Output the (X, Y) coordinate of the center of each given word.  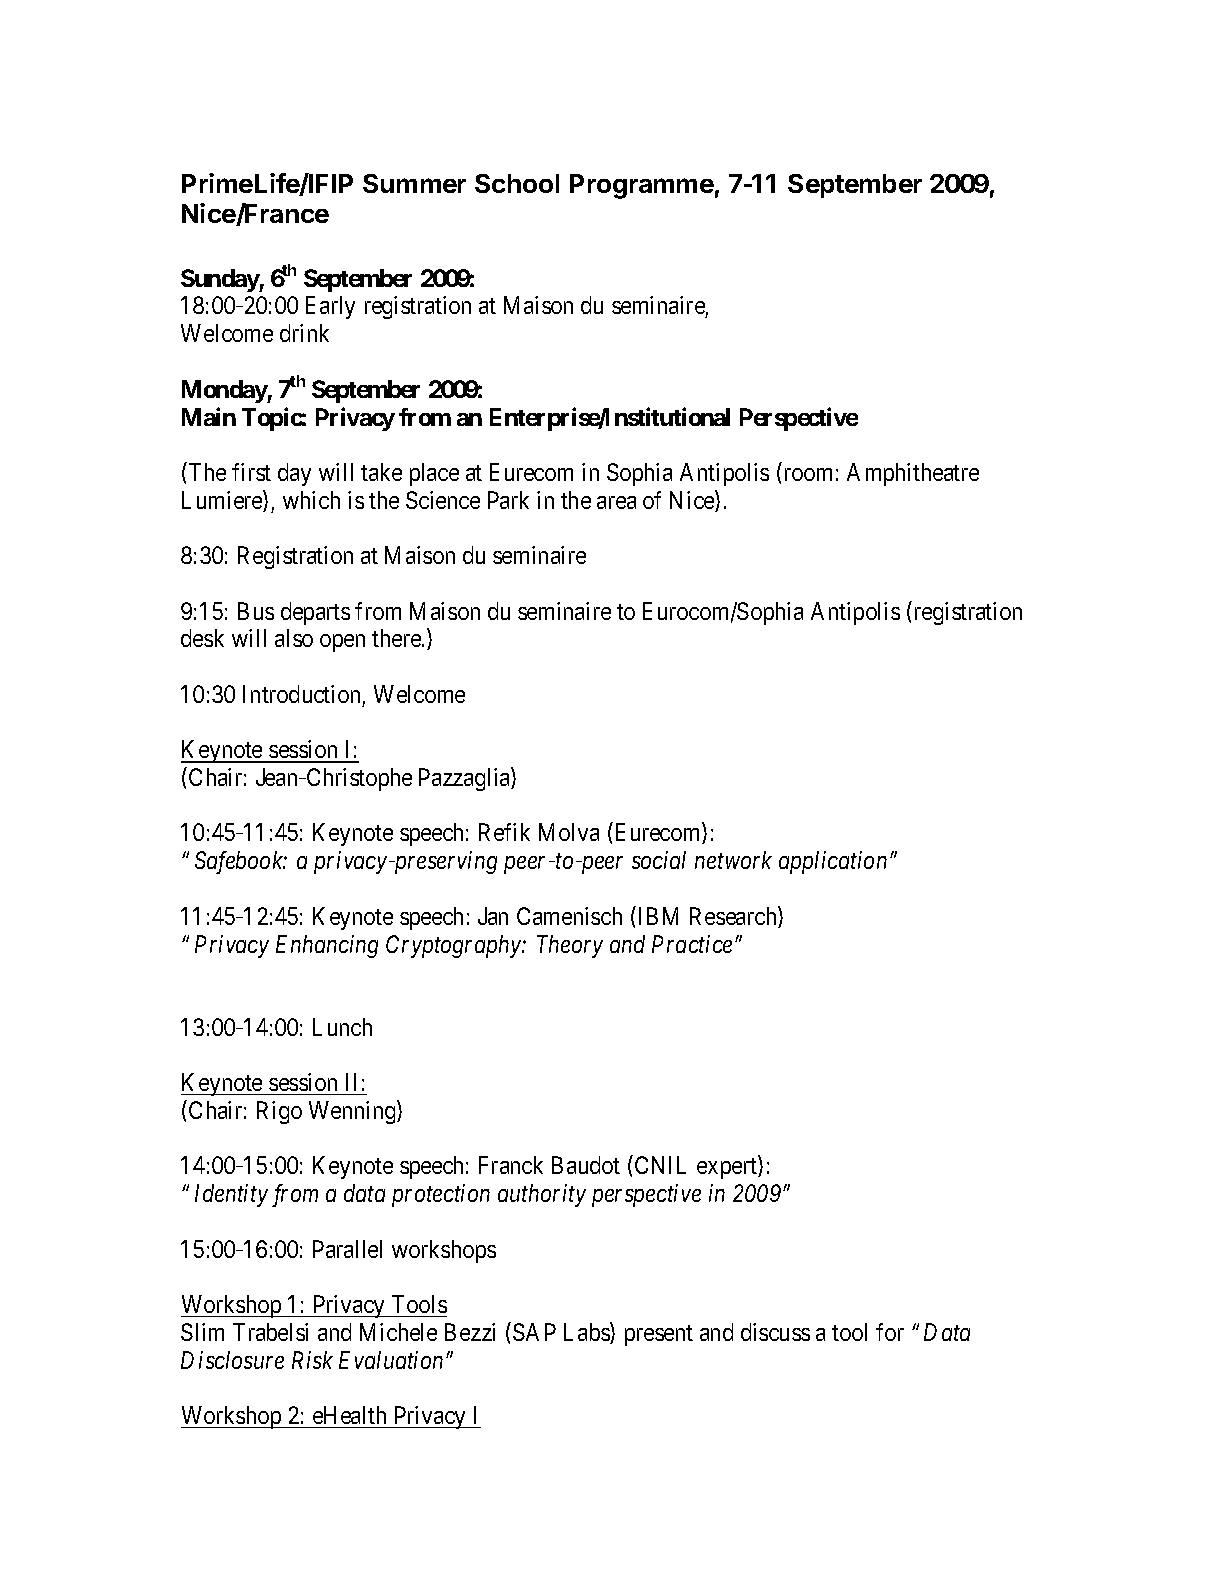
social (659, 860)
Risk (312, 1360)
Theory (570, 946)
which (311, 500)
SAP (534, 1332)
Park (508, 500)
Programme (642, 186)
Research (734, 917)
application (833, 862)
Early (330, 307)
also (294, 638)
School (517, 183)
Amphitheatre (913, 474)
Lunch (342, 1027)
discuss (775, 1332)
